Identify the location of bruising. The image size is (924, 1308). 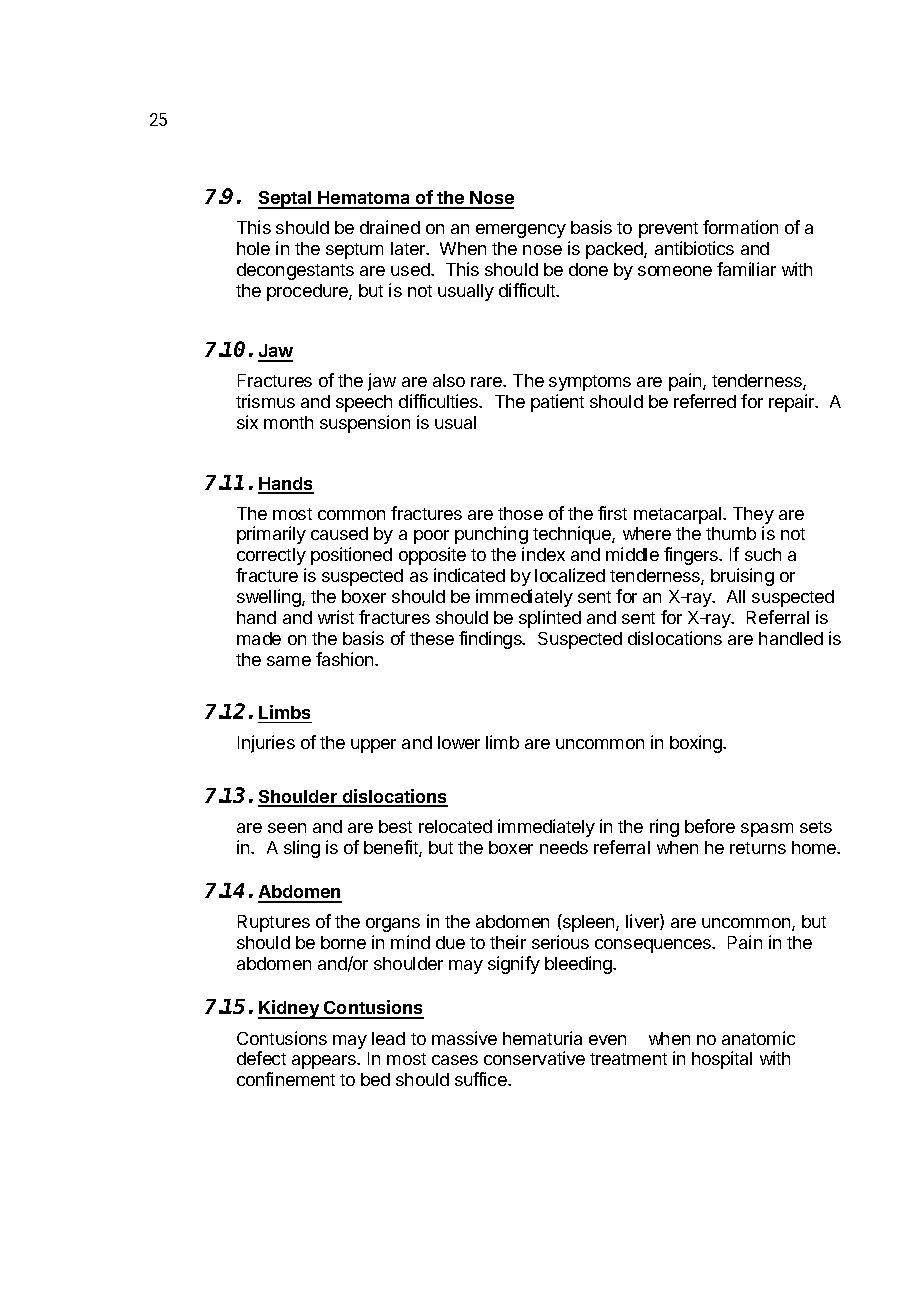
(742, 577).
